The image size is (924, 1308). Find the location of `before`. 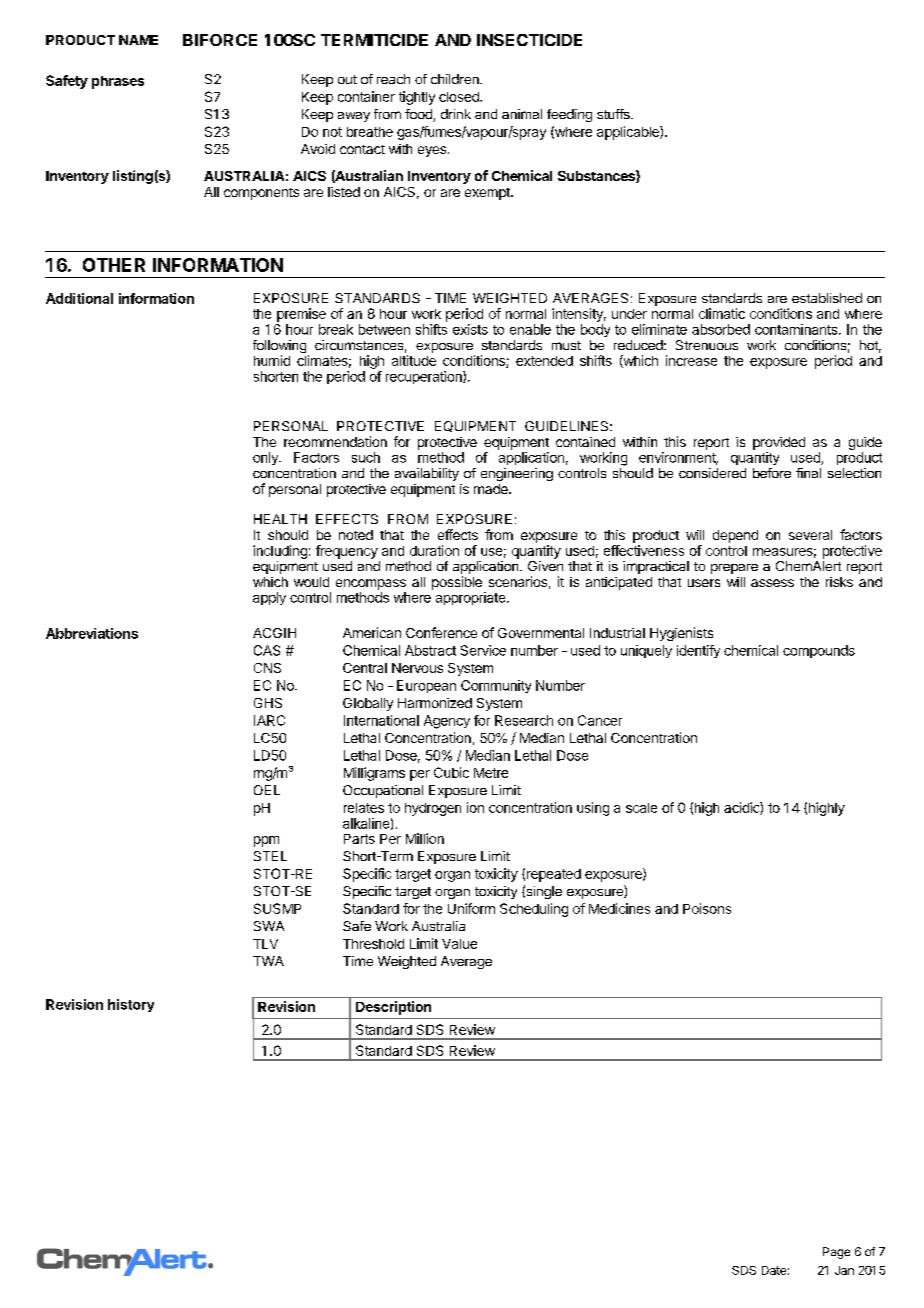

before is located at coordinates (772, 473).
